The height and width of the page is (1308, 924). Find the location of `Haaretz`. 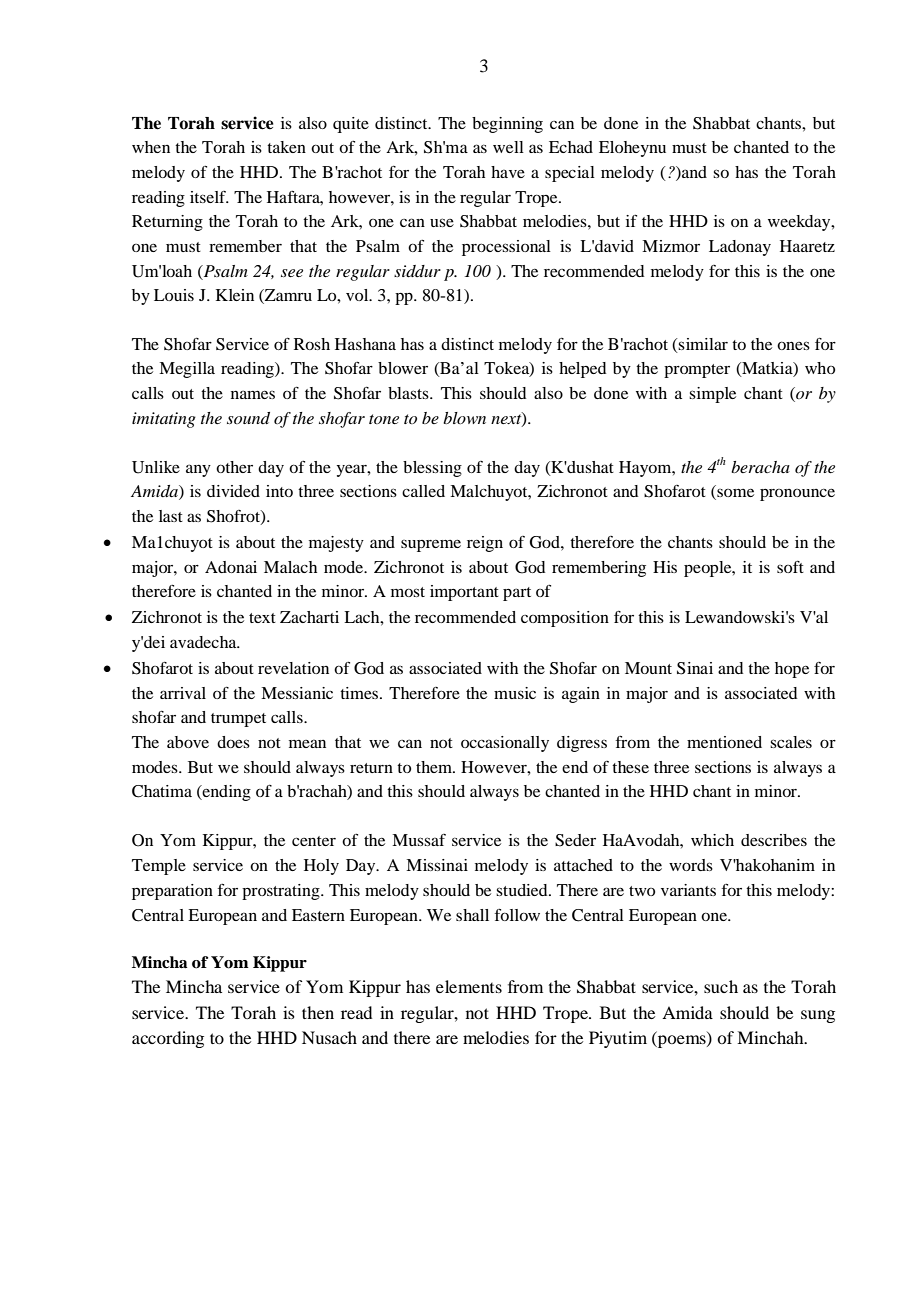

Haaretz is located at coordinates (807, 246).
